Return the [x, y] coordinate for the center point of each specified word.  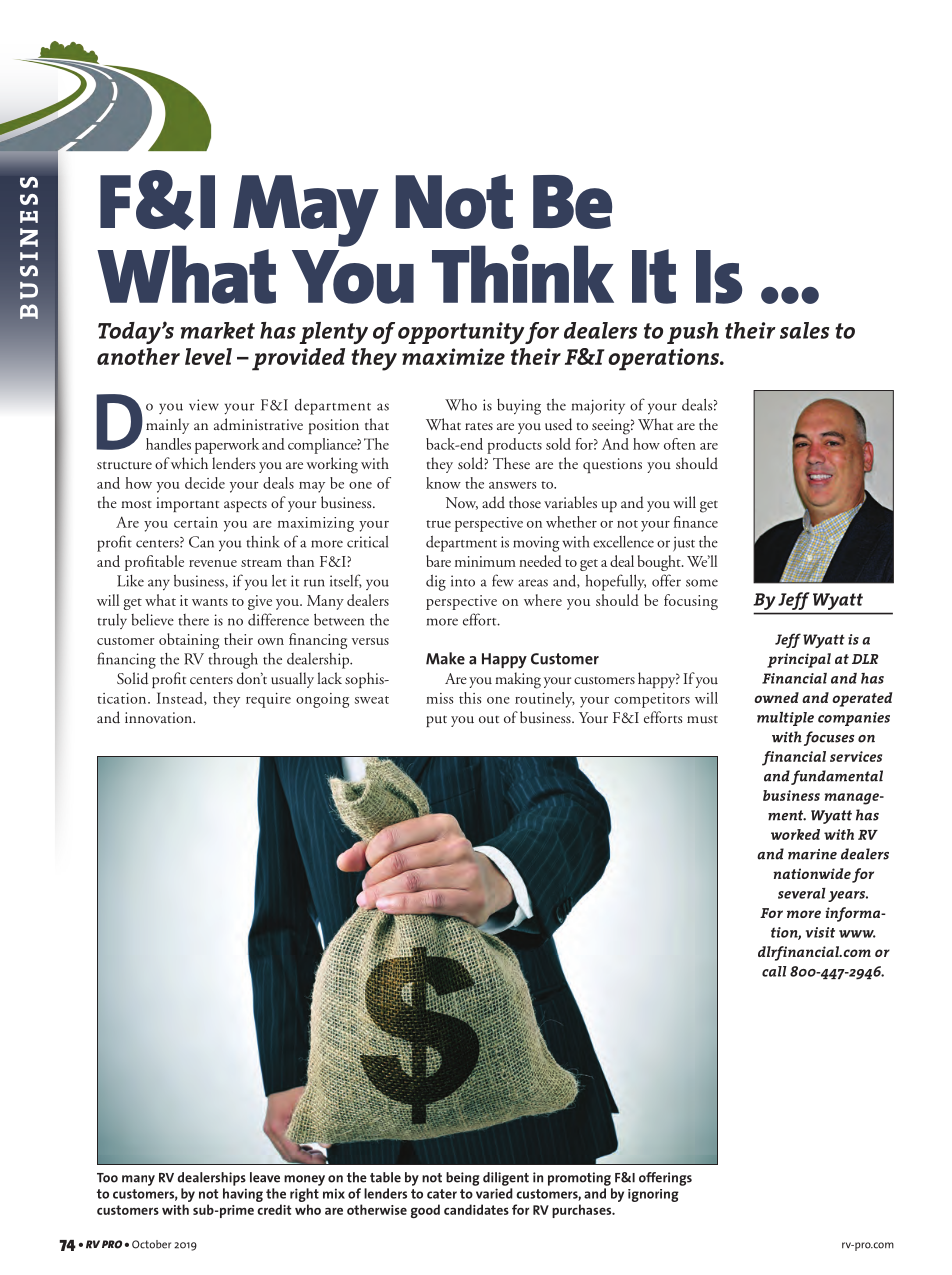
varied [494, 1193]
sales [804, 330]
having [243, 1195]
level [208, 356]
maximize [453, 357]
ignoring [653, 1195]
